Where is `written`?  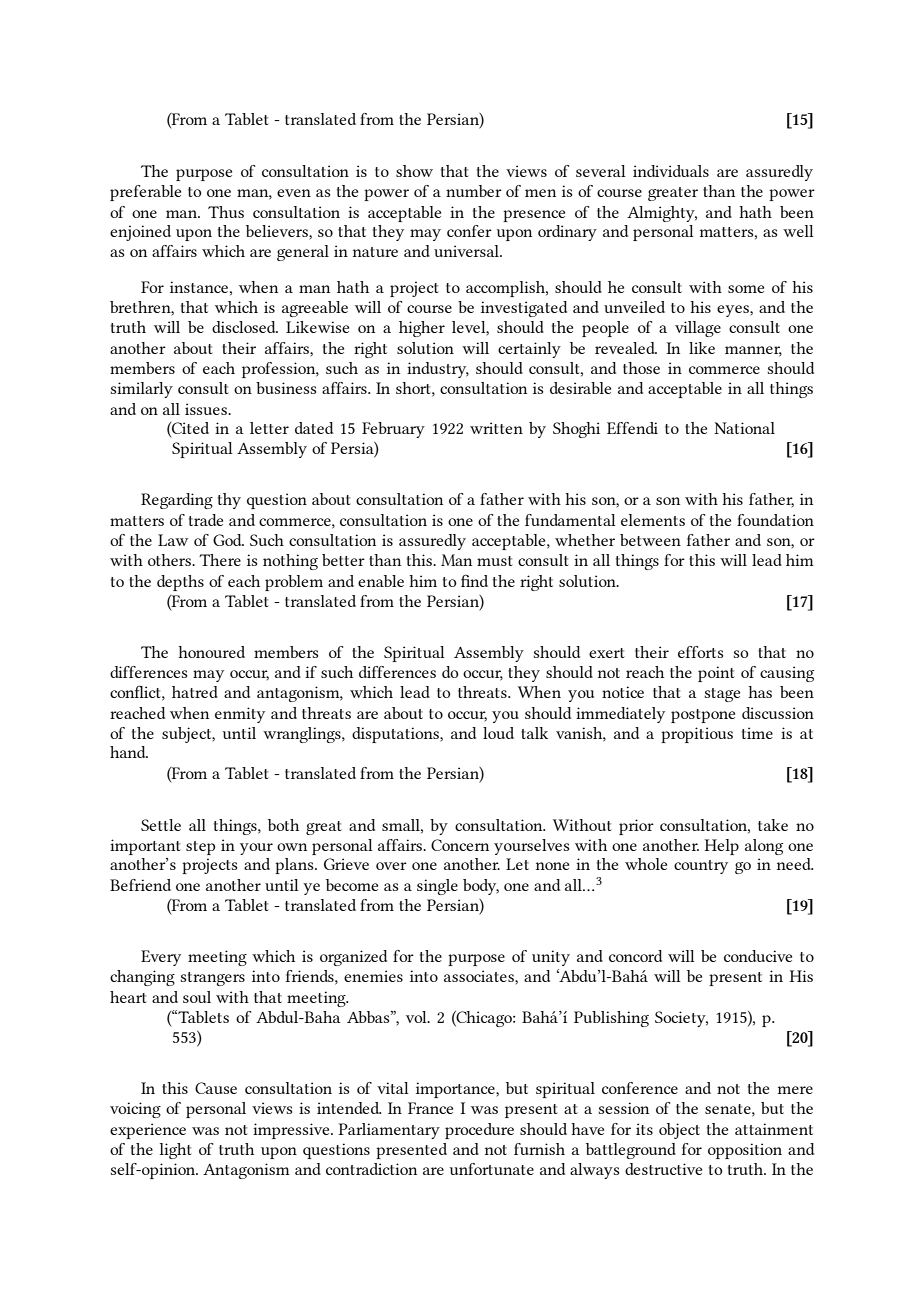 written is located at coordinates (496, 428).
